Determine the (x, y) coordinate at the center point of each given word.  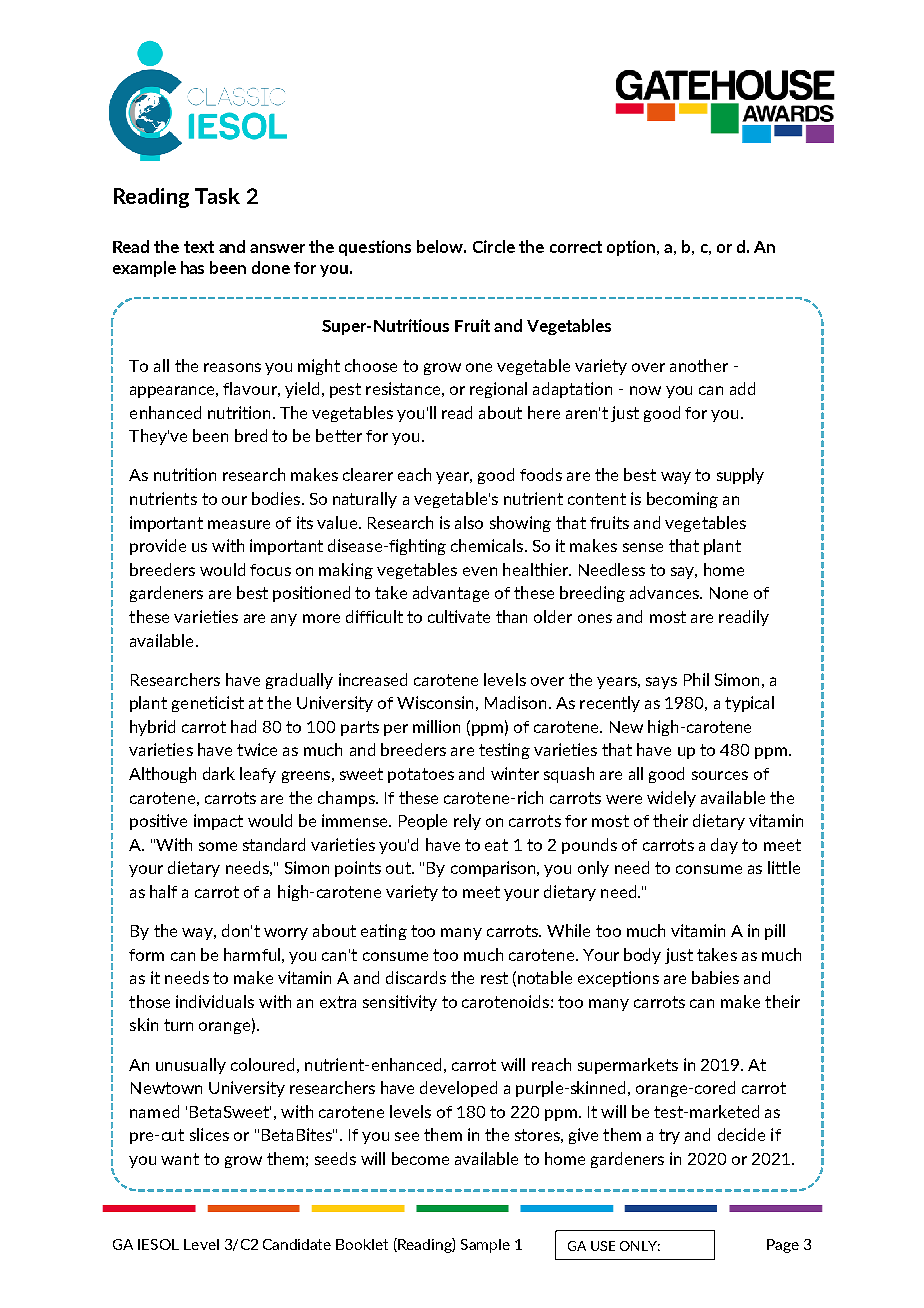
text (199, 247)
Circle (494, 246)
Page (783, 1246)
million (436, 726)
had (243, 726)
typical (749, 704)
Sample (485, 1246)
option (632, 248)
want (180, 1159)
